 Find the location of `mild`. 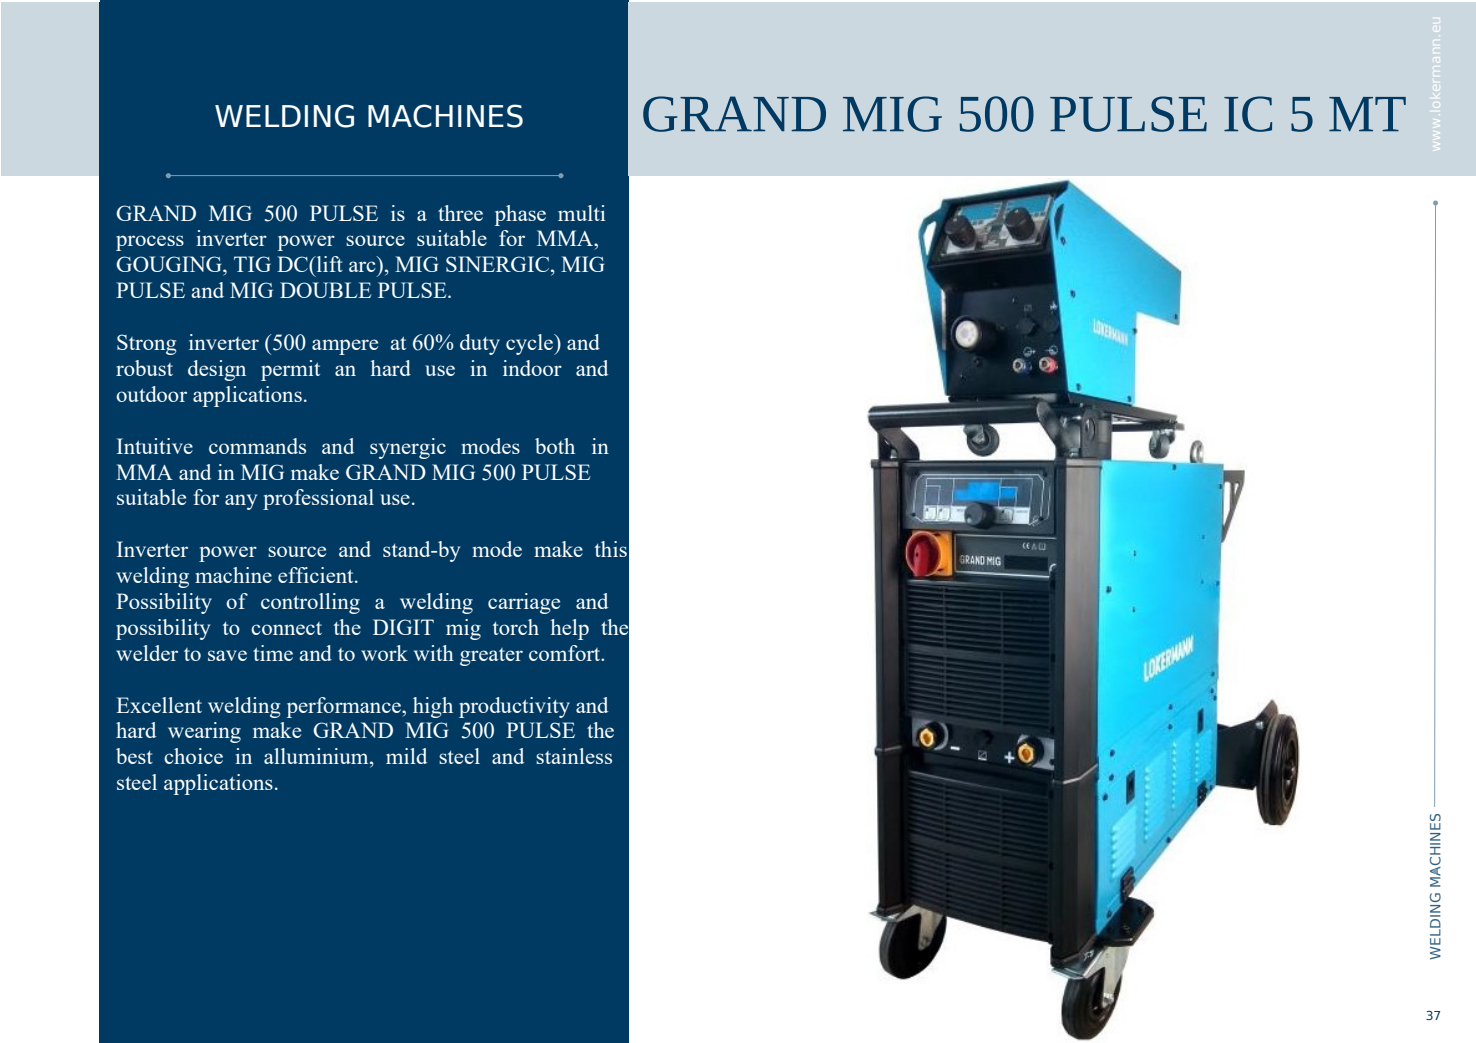

mild is located at coordinates (406, 756).
